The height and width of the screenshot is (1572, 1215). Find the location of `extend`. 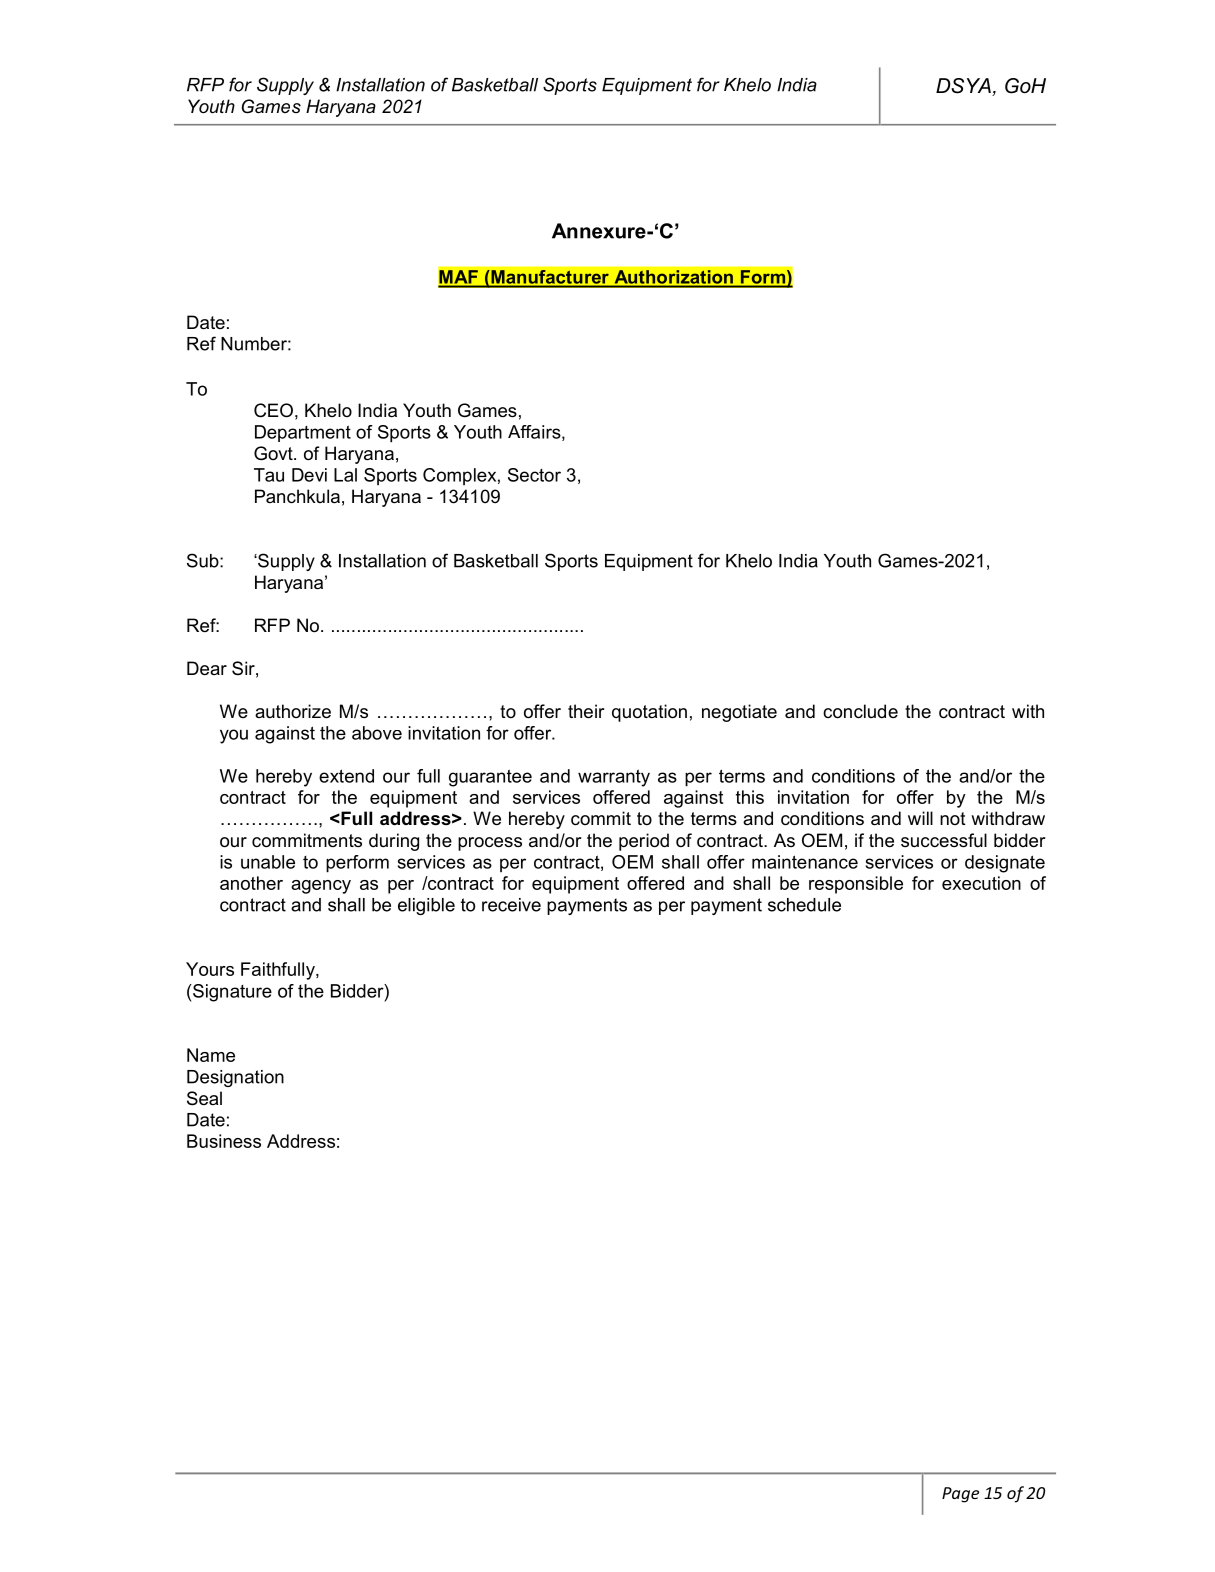

extend is located at coordinates (346, 776).
